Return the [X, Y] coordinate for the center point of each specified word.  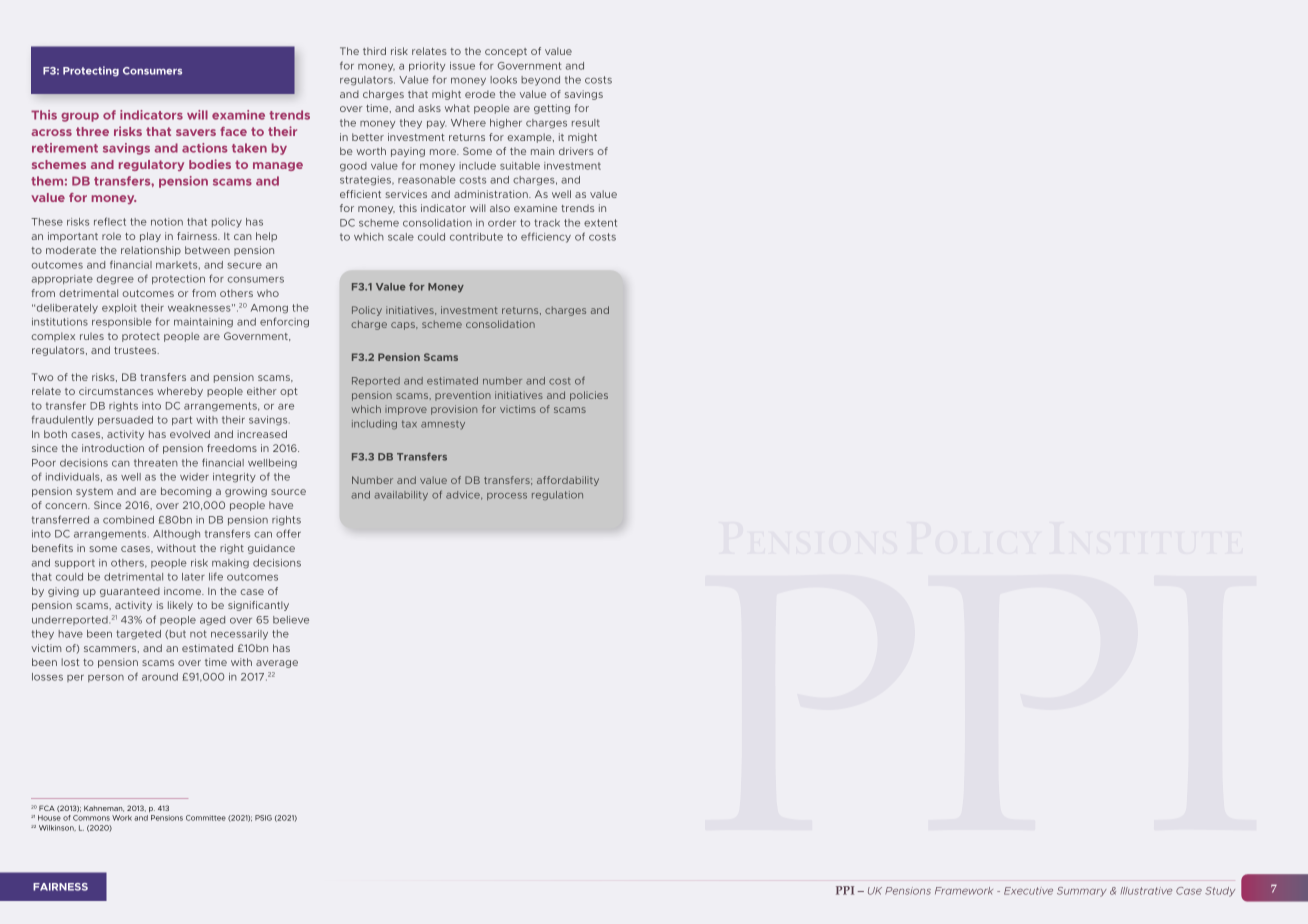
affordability [568, 481]
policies [589, 396]
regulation [557, 495]
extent [600, 223]
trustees [136, 350]
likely [180, 606]
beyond [540, 81]
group [80, 117]
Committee [206, 818]
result [586, 123]
